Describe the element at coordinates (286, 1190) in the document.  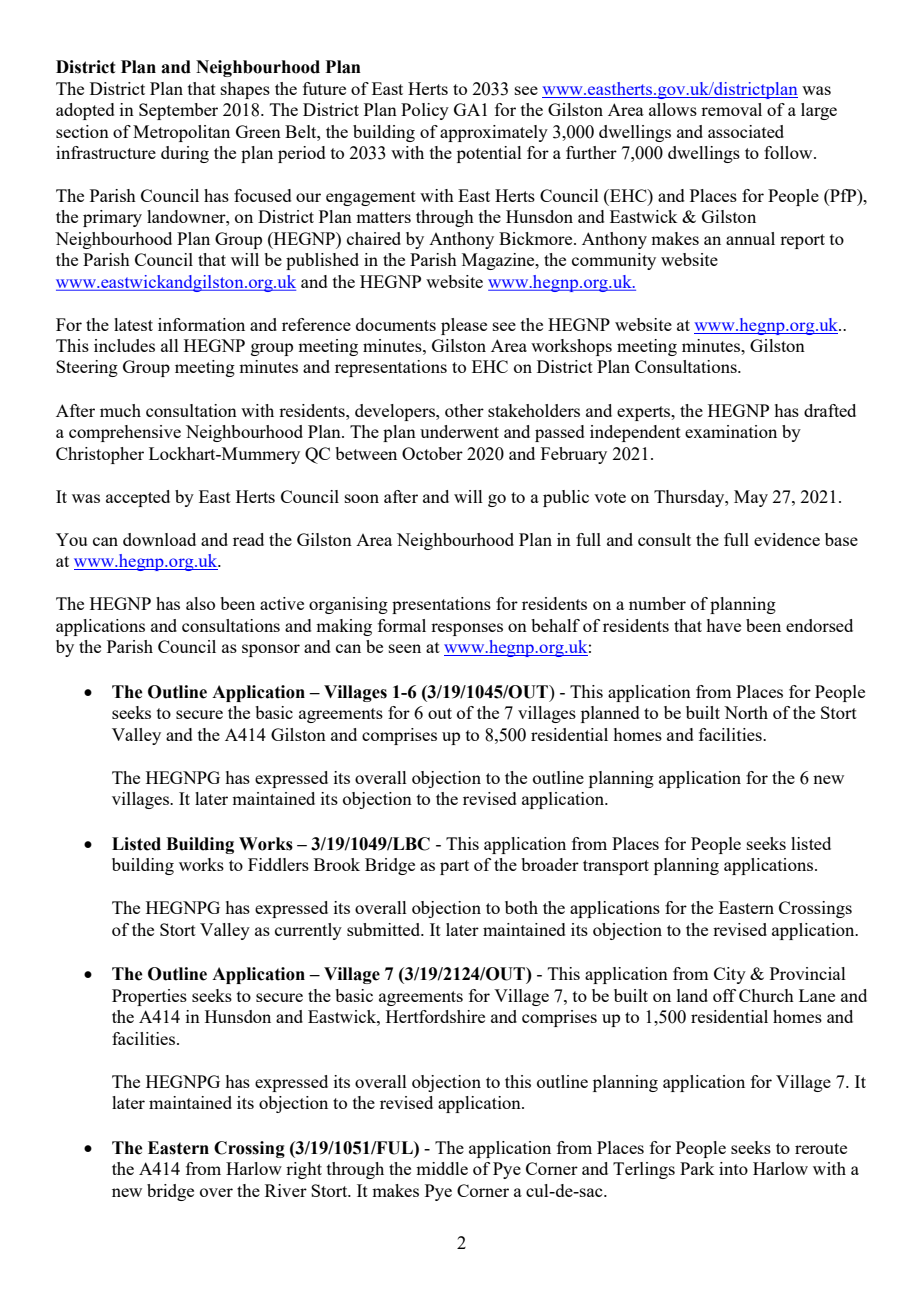
I see `River` at that location.
